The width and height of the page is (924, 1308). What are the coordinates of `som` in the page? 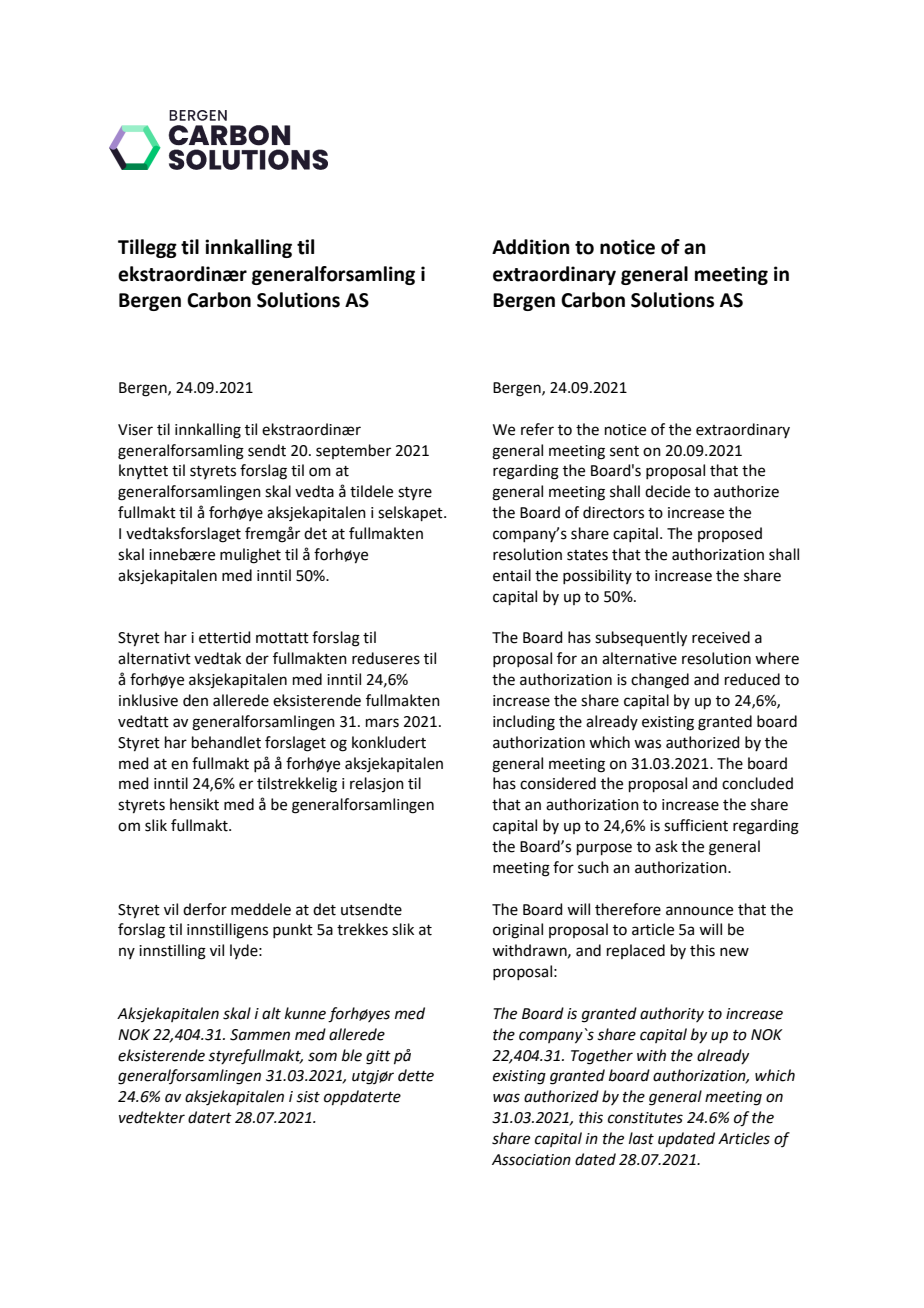 It's located at (322, 1057).
